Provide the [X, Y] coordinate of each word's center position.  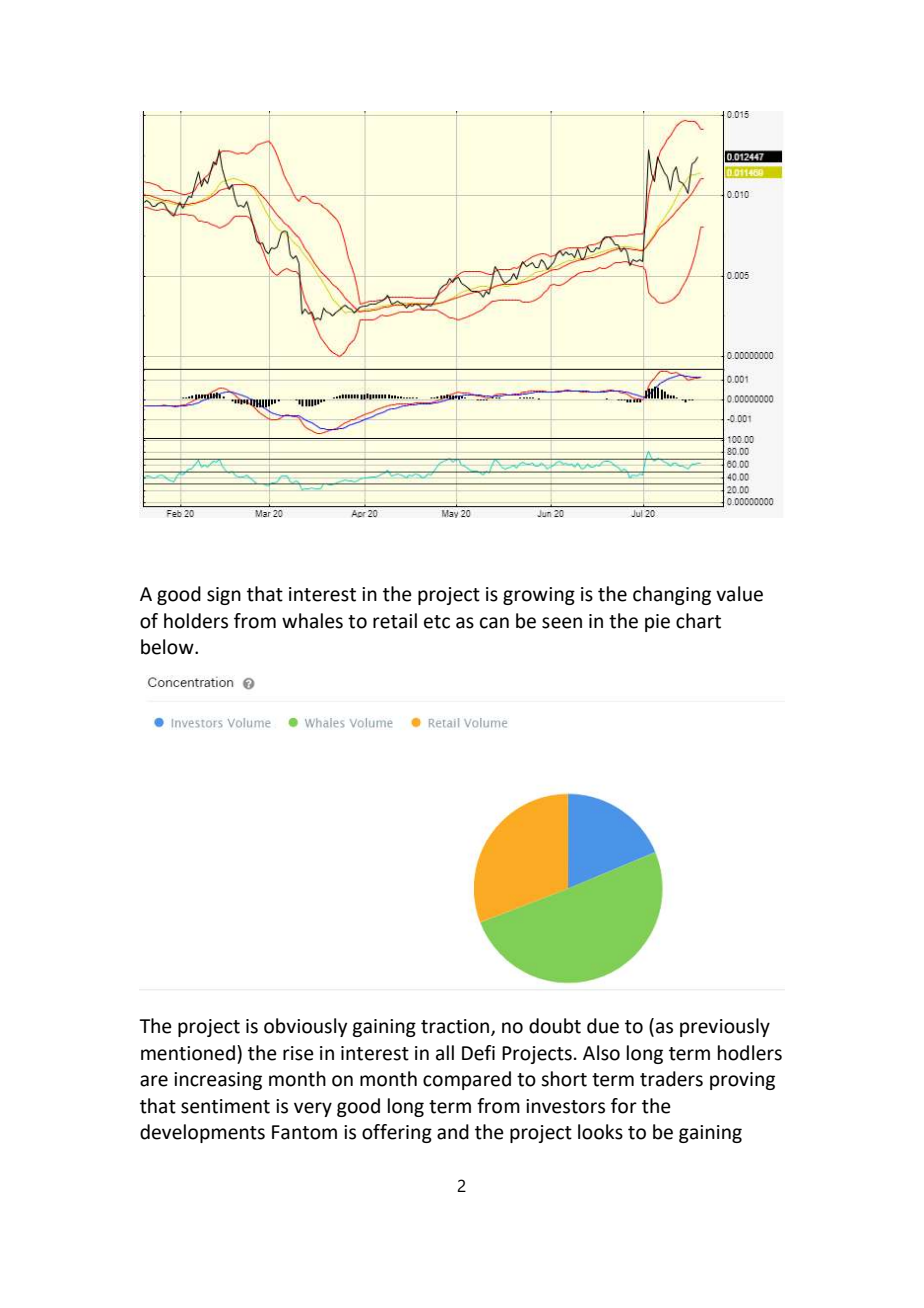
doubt [555, 1026]
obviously [305, 1027]
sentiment [225, 1106]
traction [456, 1027]
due [603, 1026]
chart [698, 621]
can [494, 623]
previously [725, 1027]
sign [224, 596]
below [168, 647]
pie [657, 623]
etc [437, 622]
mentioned [188, 1053]
